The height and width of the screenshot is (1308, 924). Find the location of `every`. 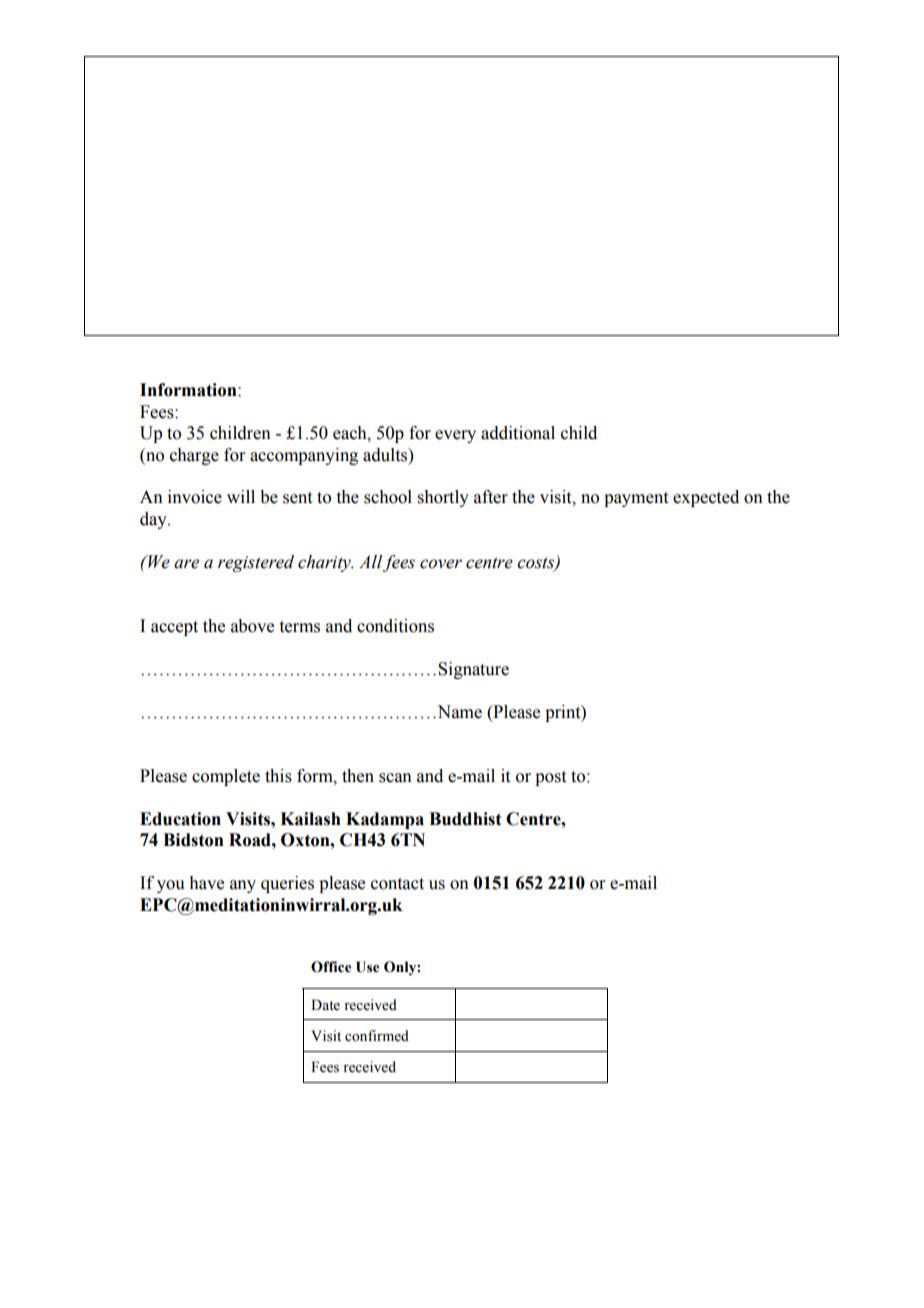

every is located at coordinates (455, 436).
